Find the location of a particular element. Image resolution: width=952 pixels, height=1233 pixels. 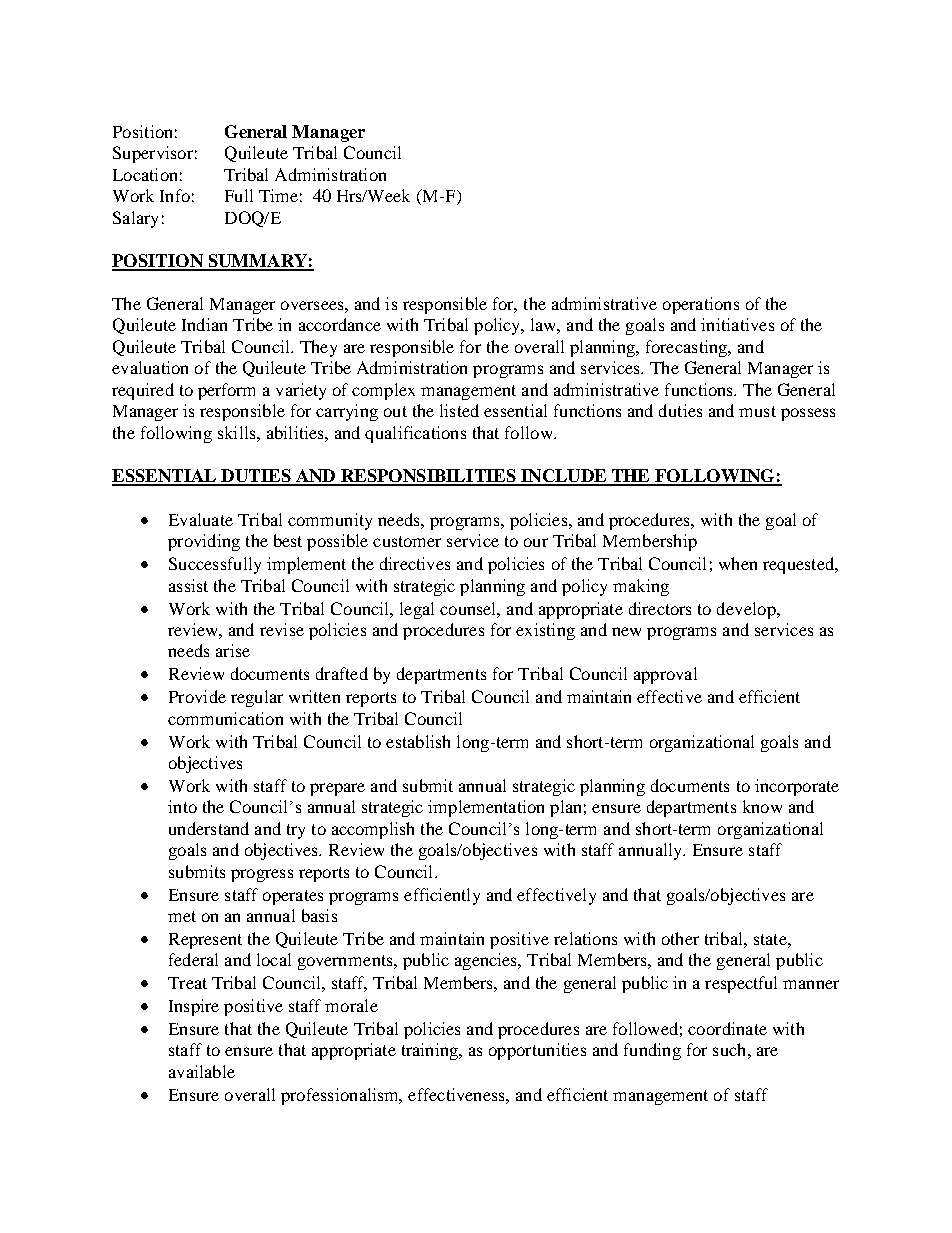

Time is located at coordinates (278, 195).
